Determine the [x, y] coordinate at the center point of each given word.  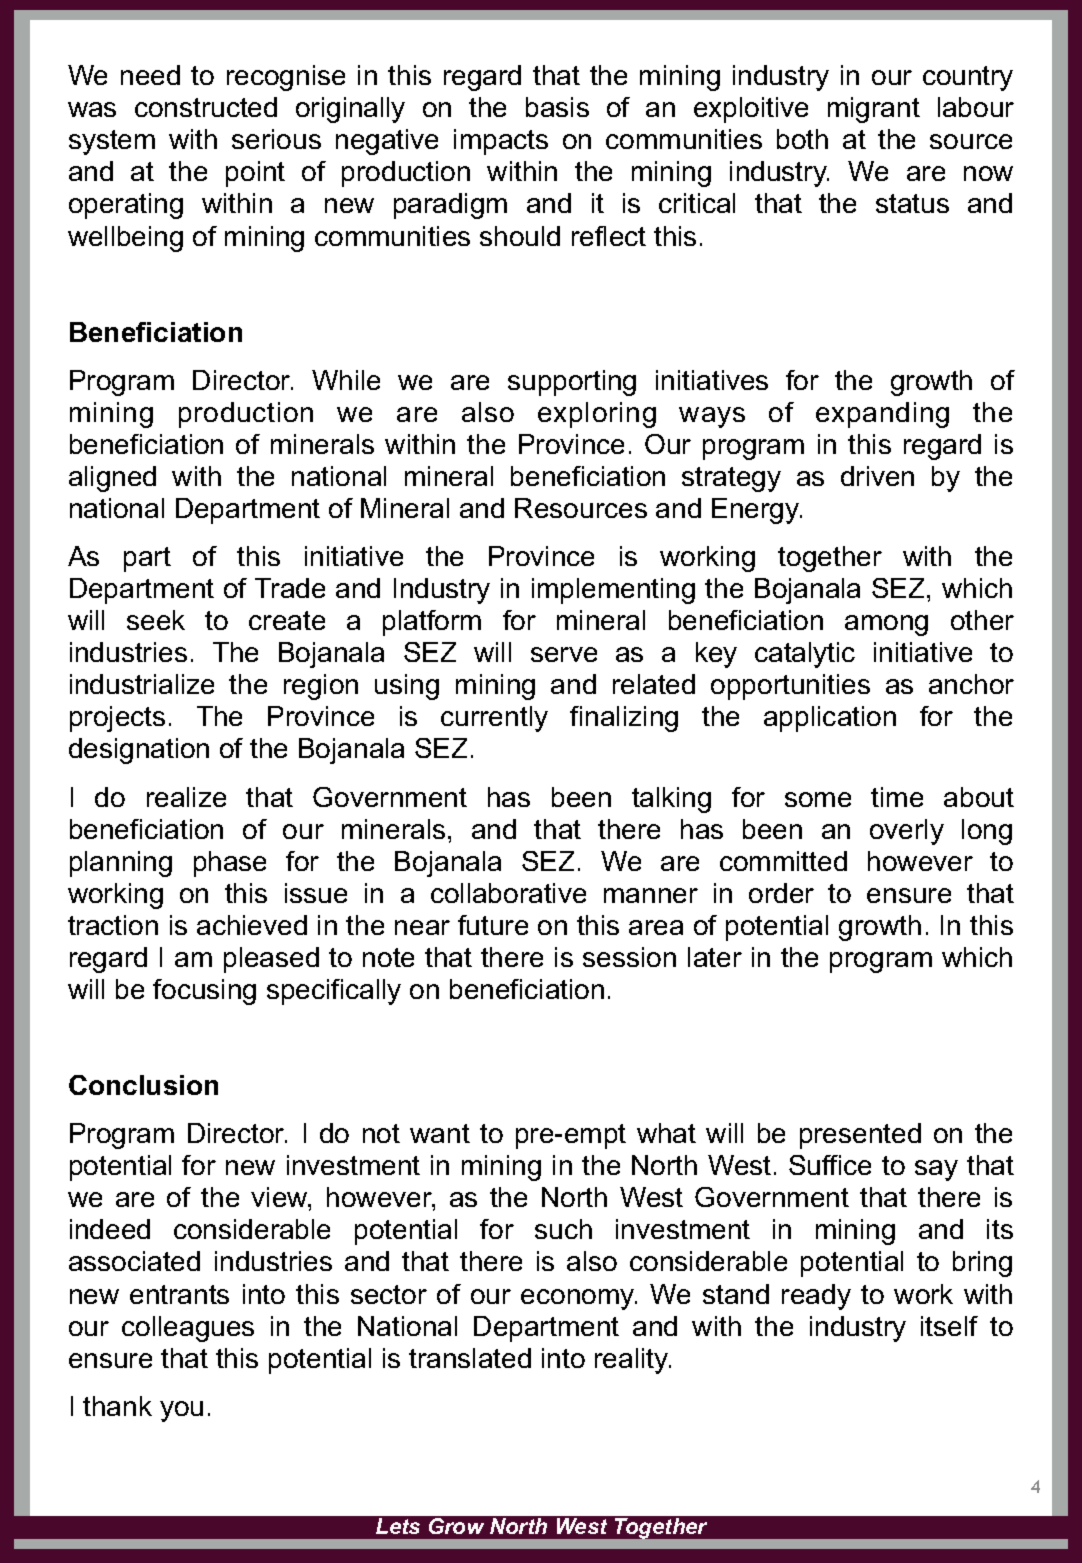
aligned [112, 479]
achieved [252, 925]
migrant [874, 110]
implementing [613, 591]
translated [470, 1358]
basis [557, 107]
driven [877, 476]
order [781, 893]
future [493, 925]
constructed [206, 107]
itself [949, 1326]
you [181, 1411]
